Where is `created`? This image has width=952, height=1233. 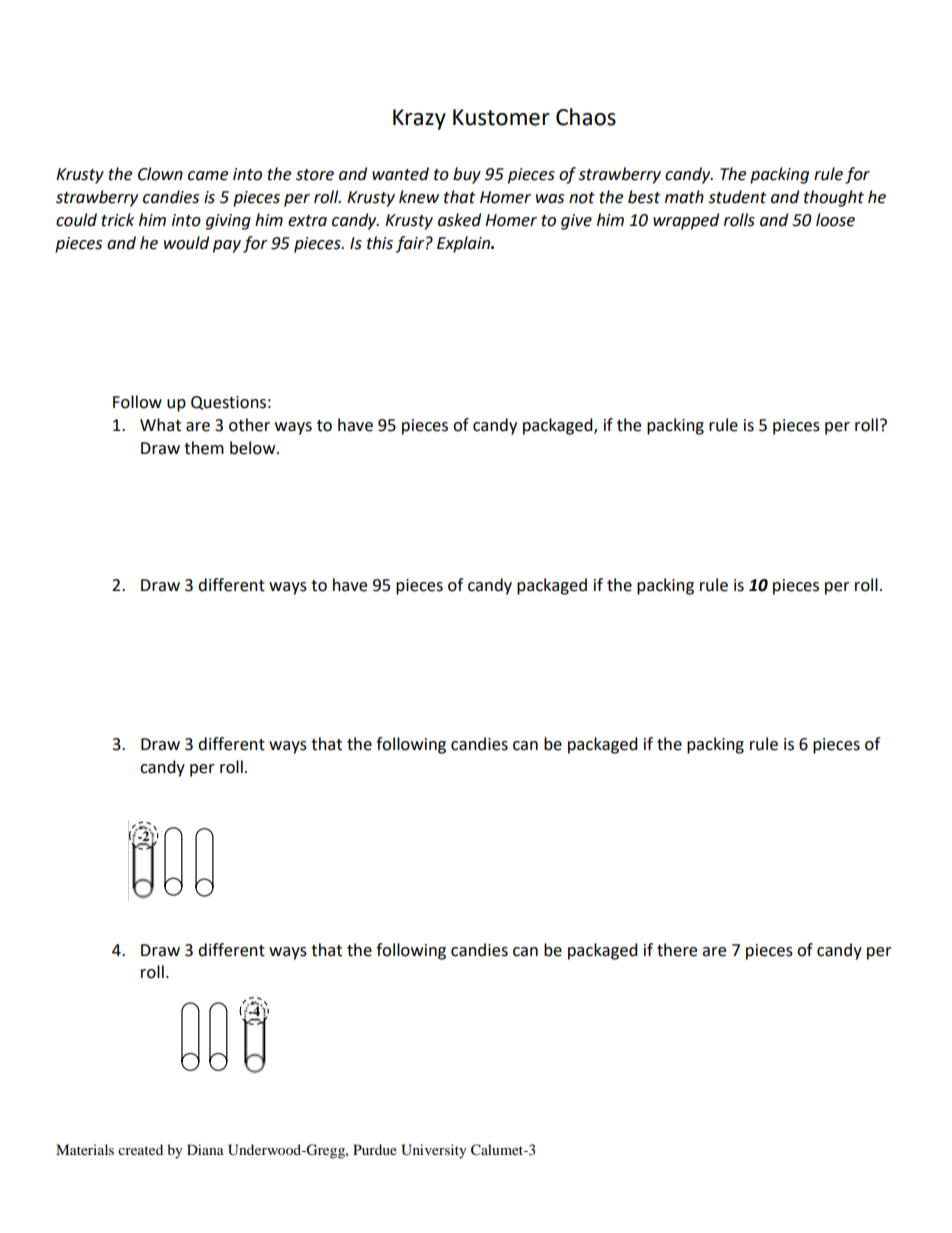
created is located at coordinates (140, 1149).
